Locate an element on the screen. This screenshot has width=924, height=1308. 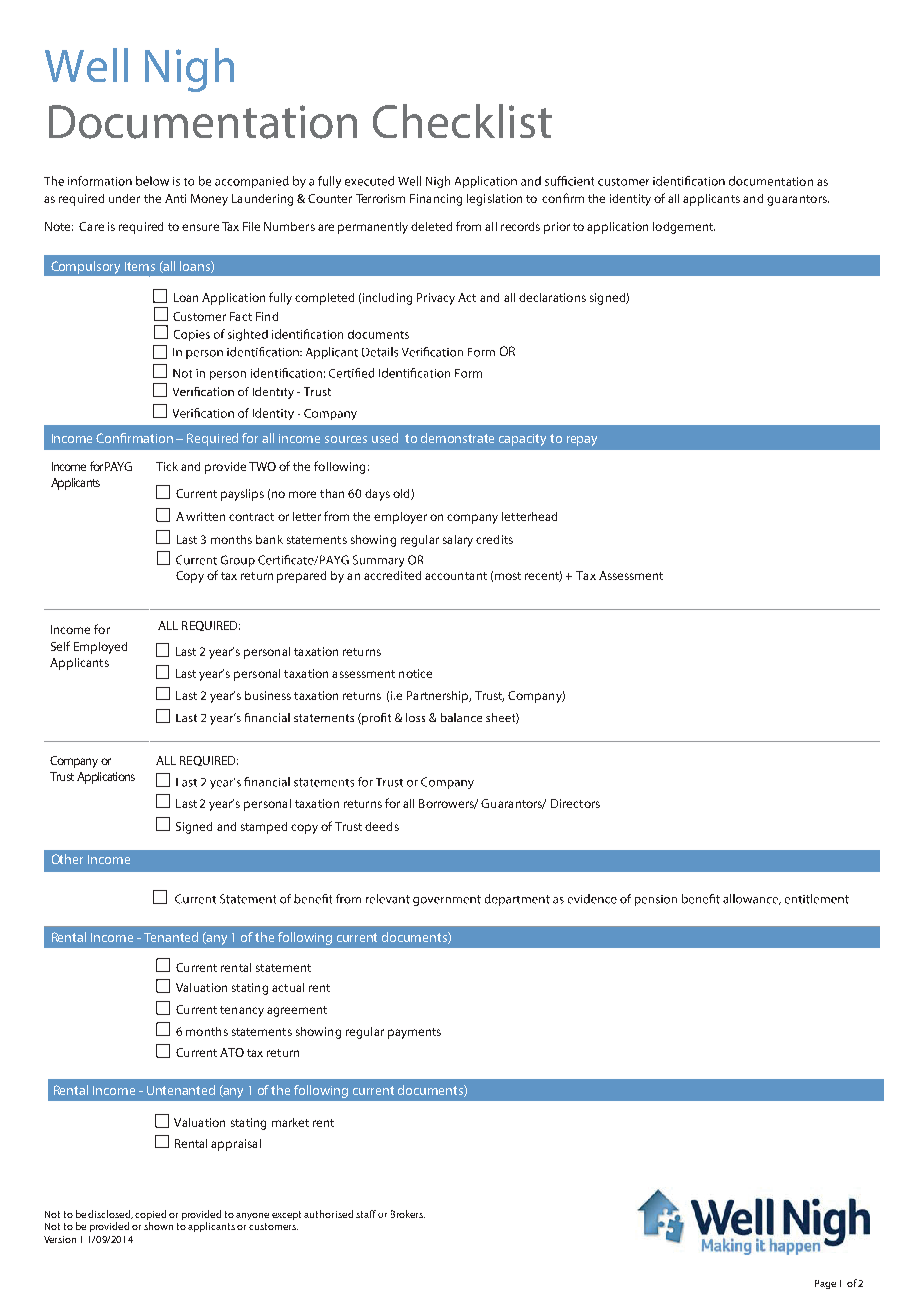
identity is located at coordinates (630, 200).
